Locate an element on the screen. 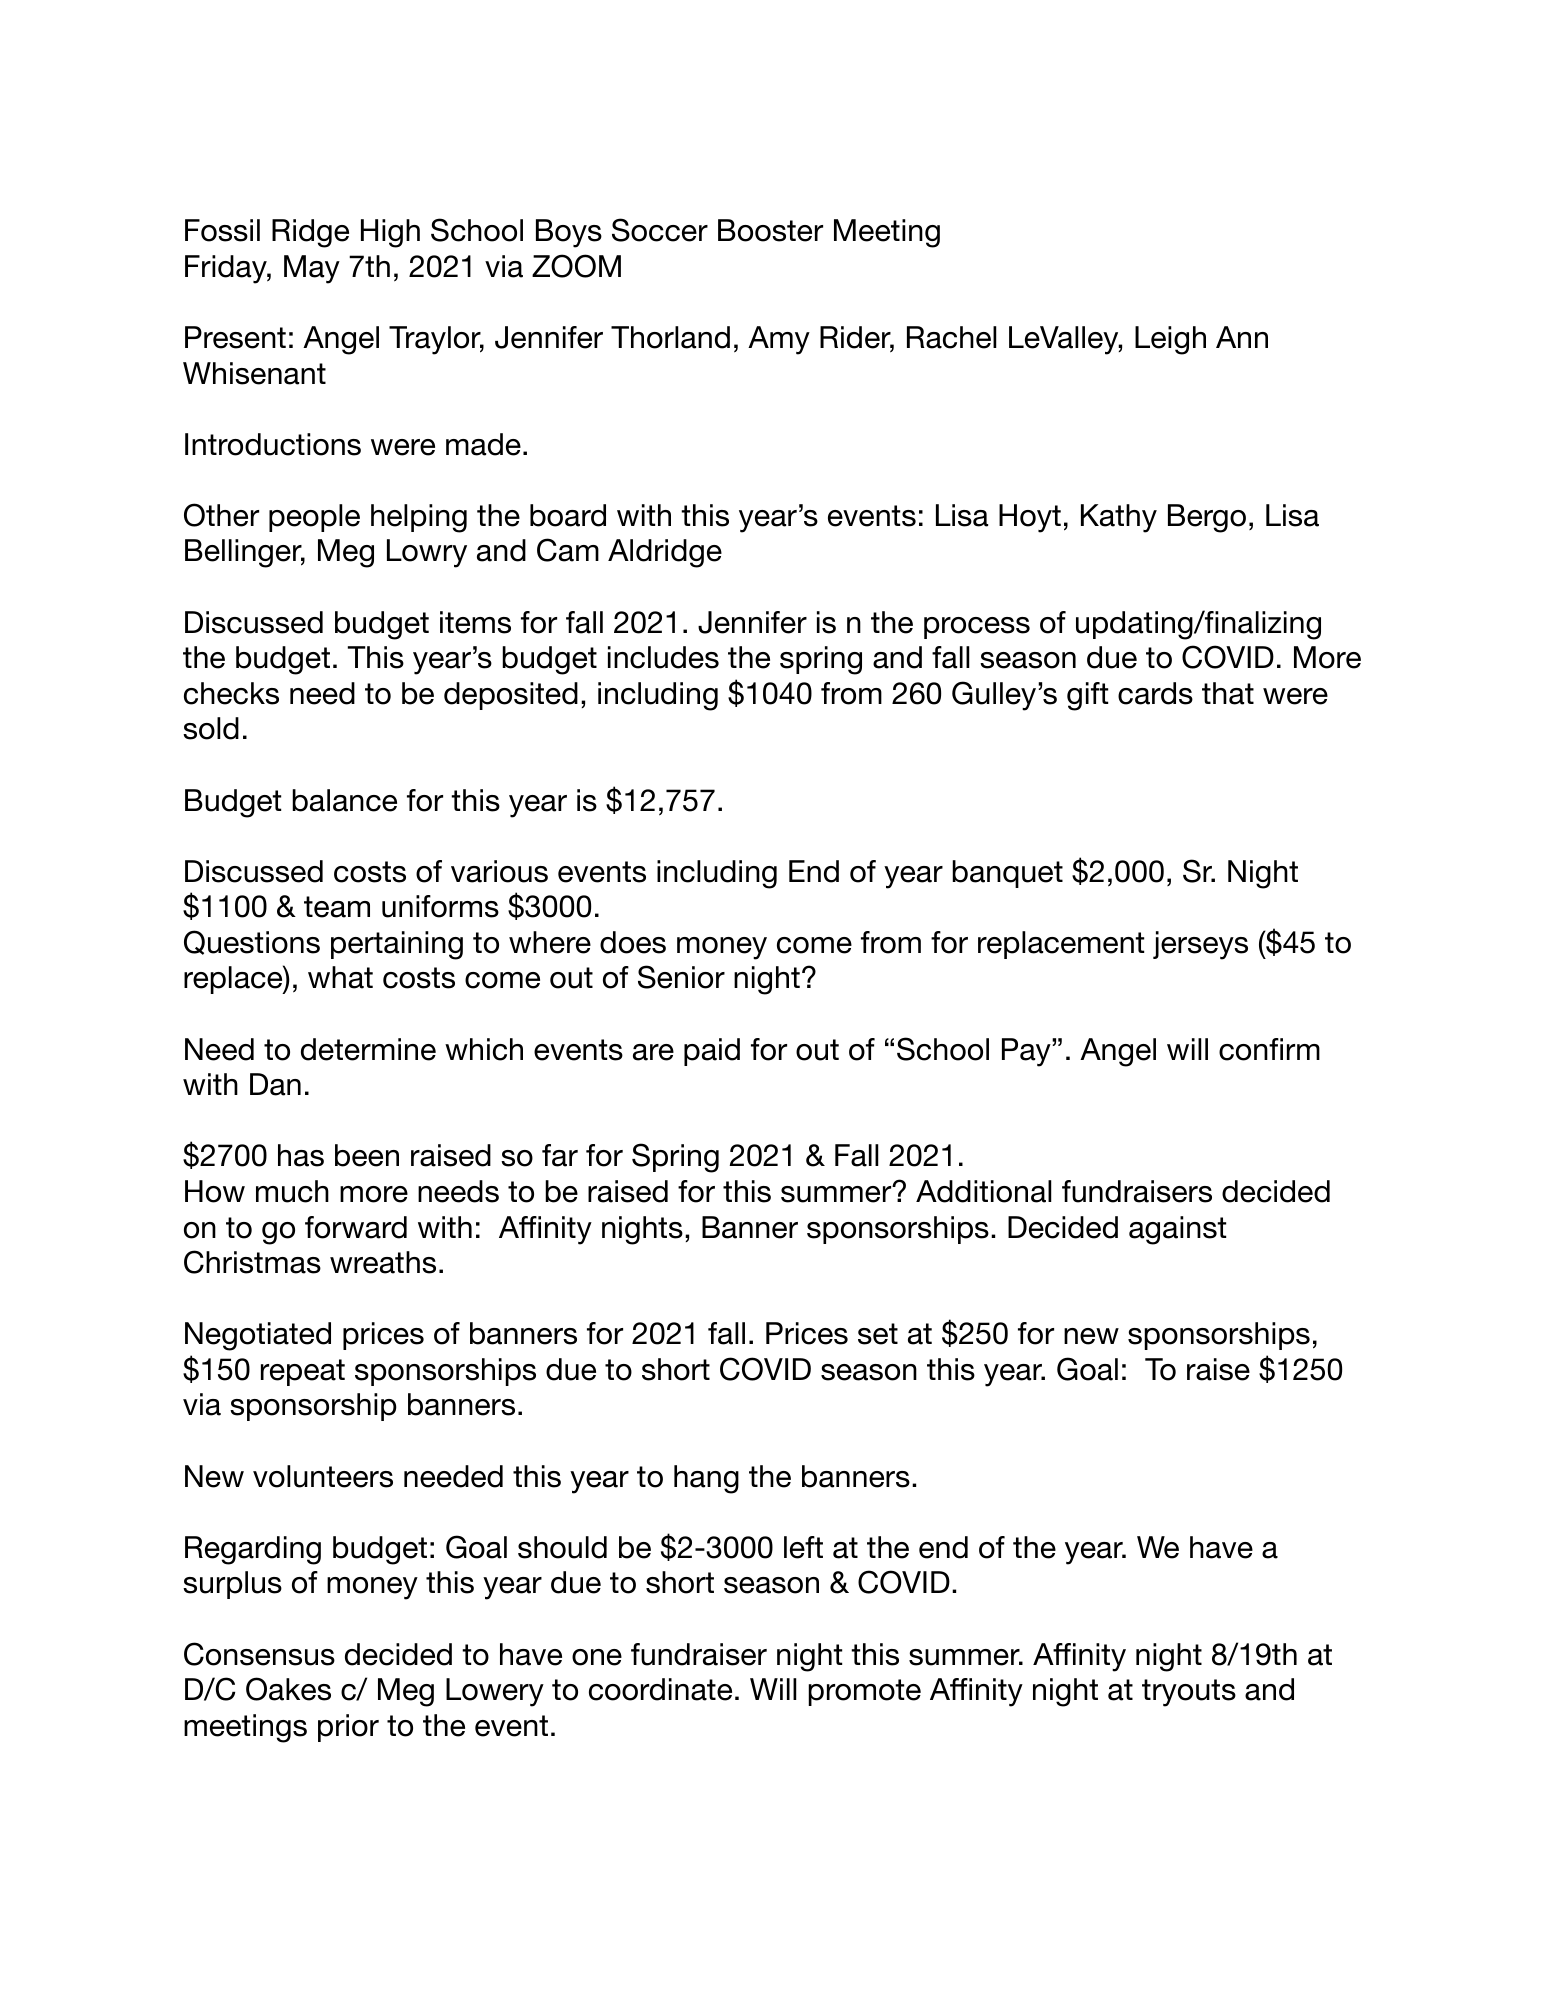 The width and height of the screenshot is (1555, 2013). what is located at coordinates (340, 977).
